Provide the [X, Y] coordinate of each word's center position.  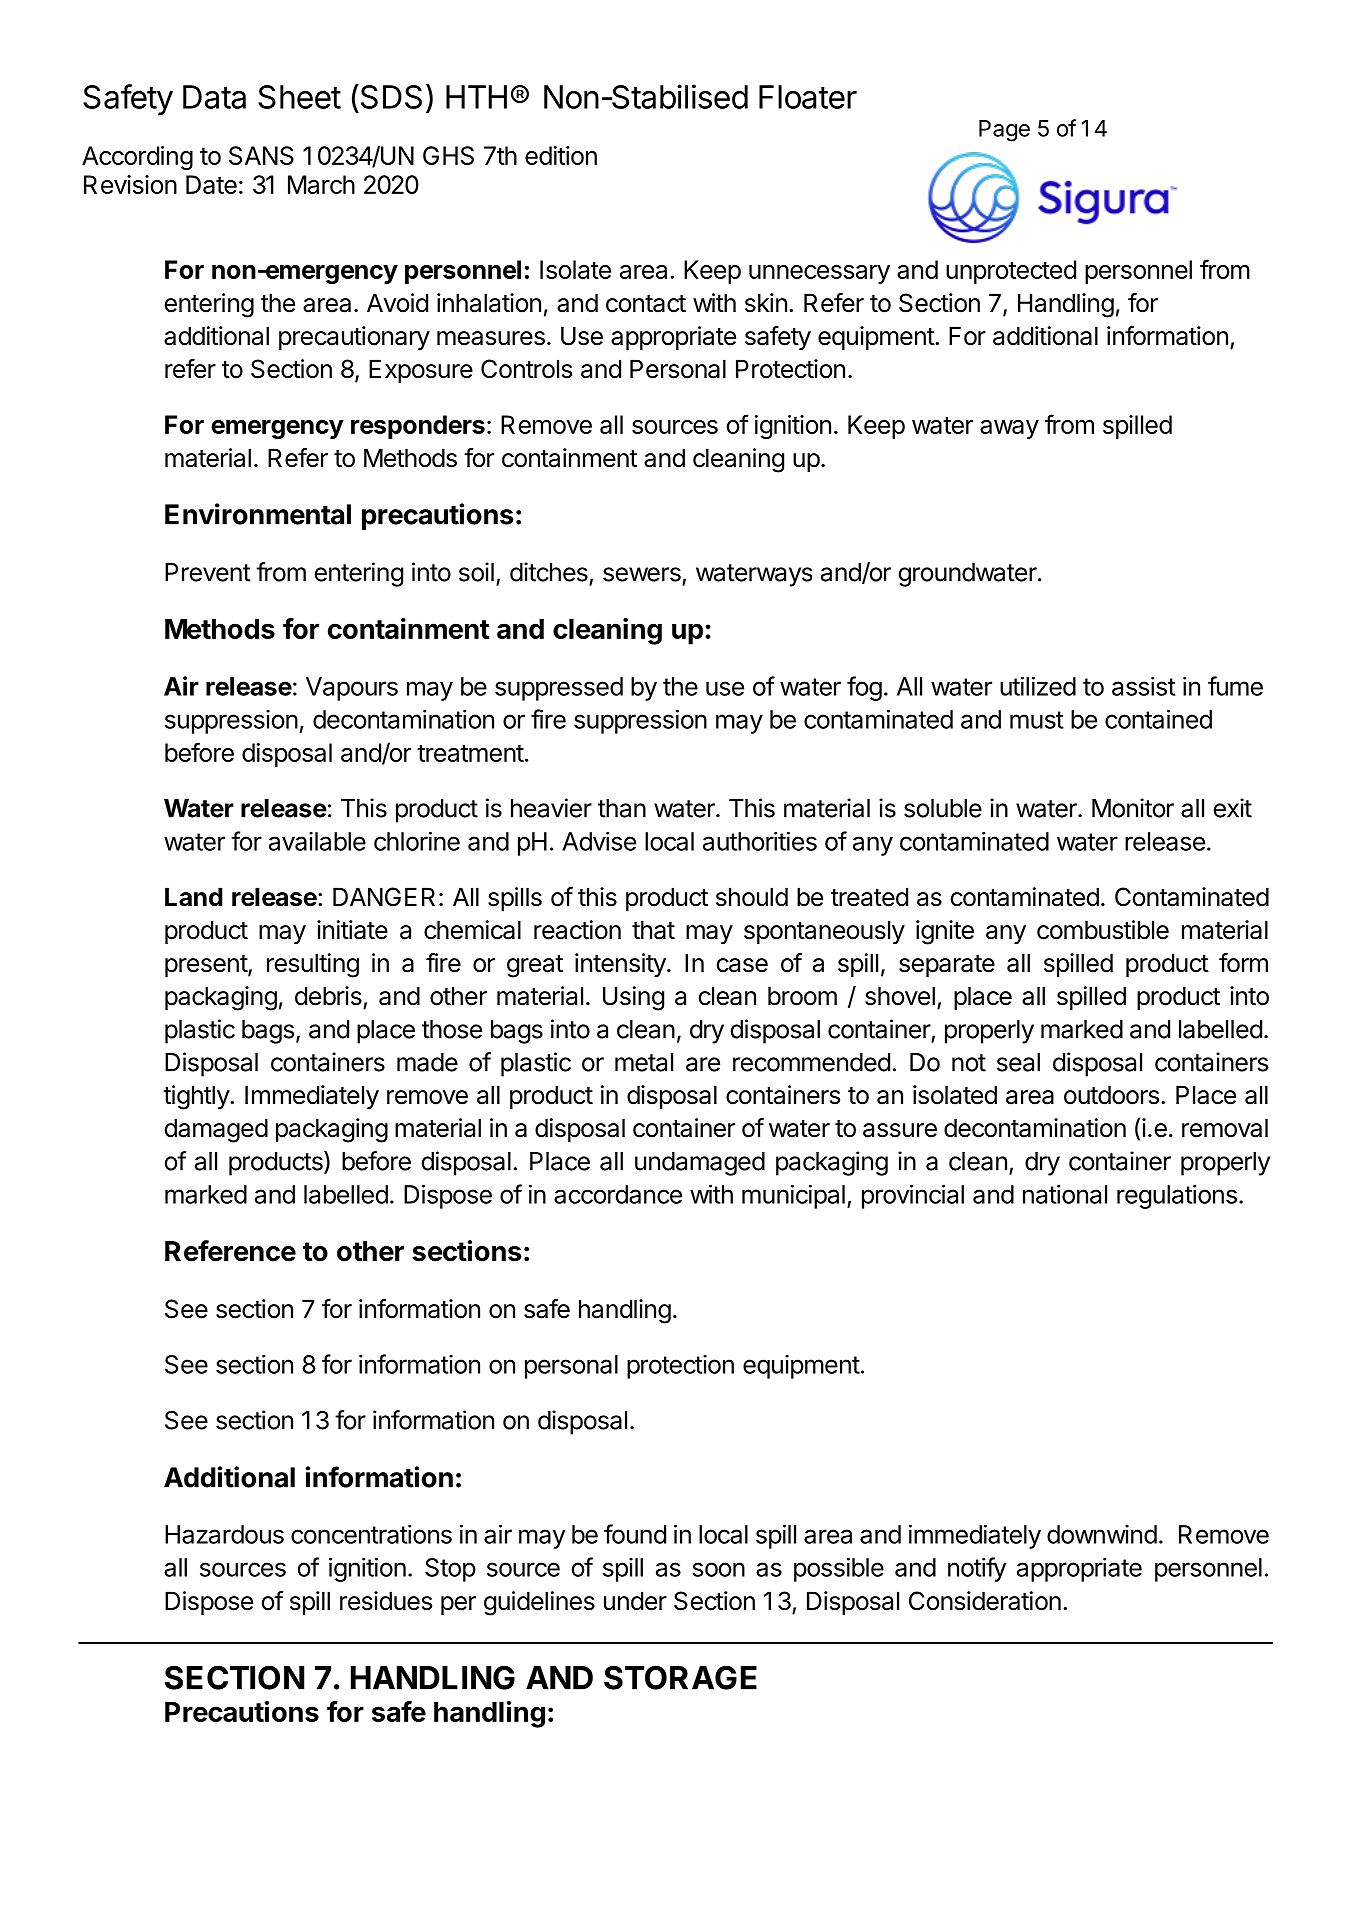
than [622, 808]
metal [644, 1062]
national [1065, 1194]
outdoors [1111, 1095]
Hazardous [224, 1534]
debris [328, 996]
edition [561, 155]
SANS [261, 155]
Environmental [258, 514]
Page [1004, 131]
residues [386, 1601]
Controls [526, 369]
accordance [618, 1194]
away [1009, 429]
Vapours [352, 689]
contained [1158, 719]
